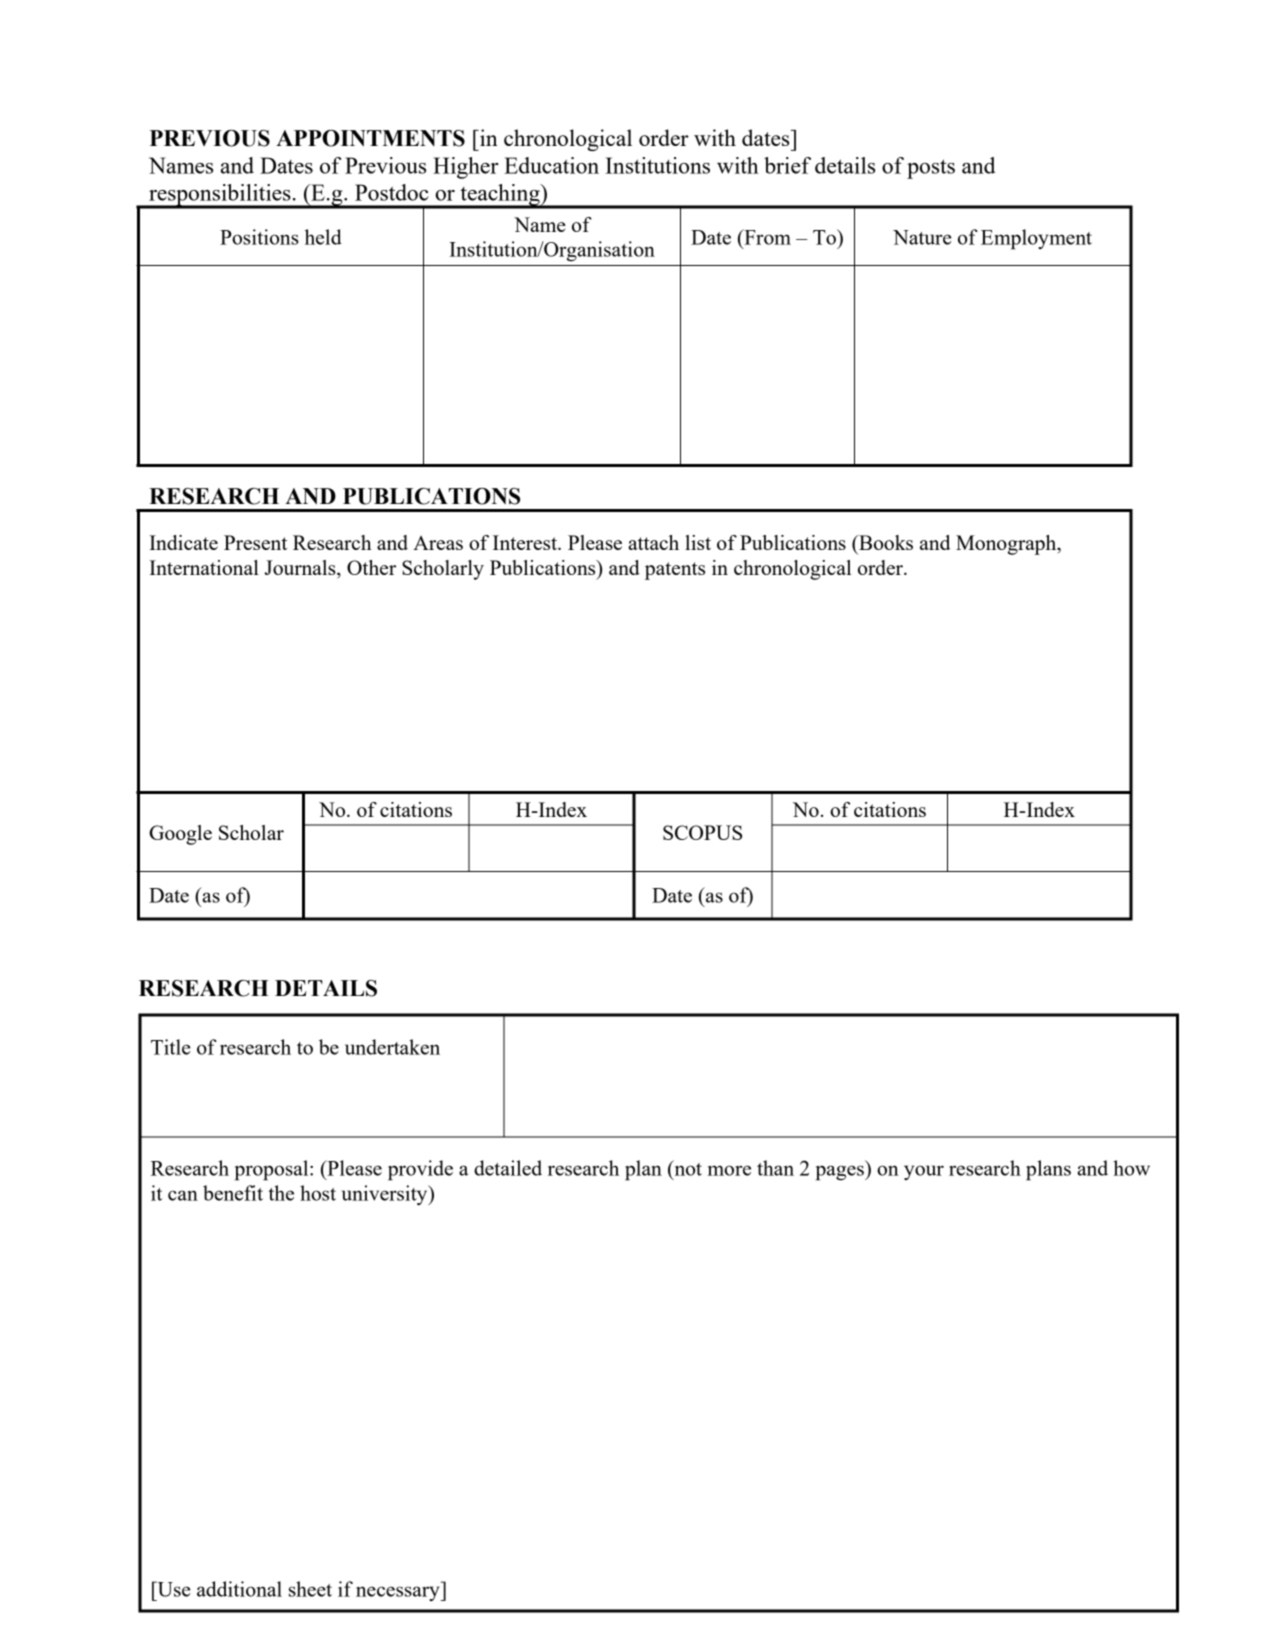 Image resolution: width=1274 pixels, height=1648 pixels. I want to click on Education, so click(551, 165).
